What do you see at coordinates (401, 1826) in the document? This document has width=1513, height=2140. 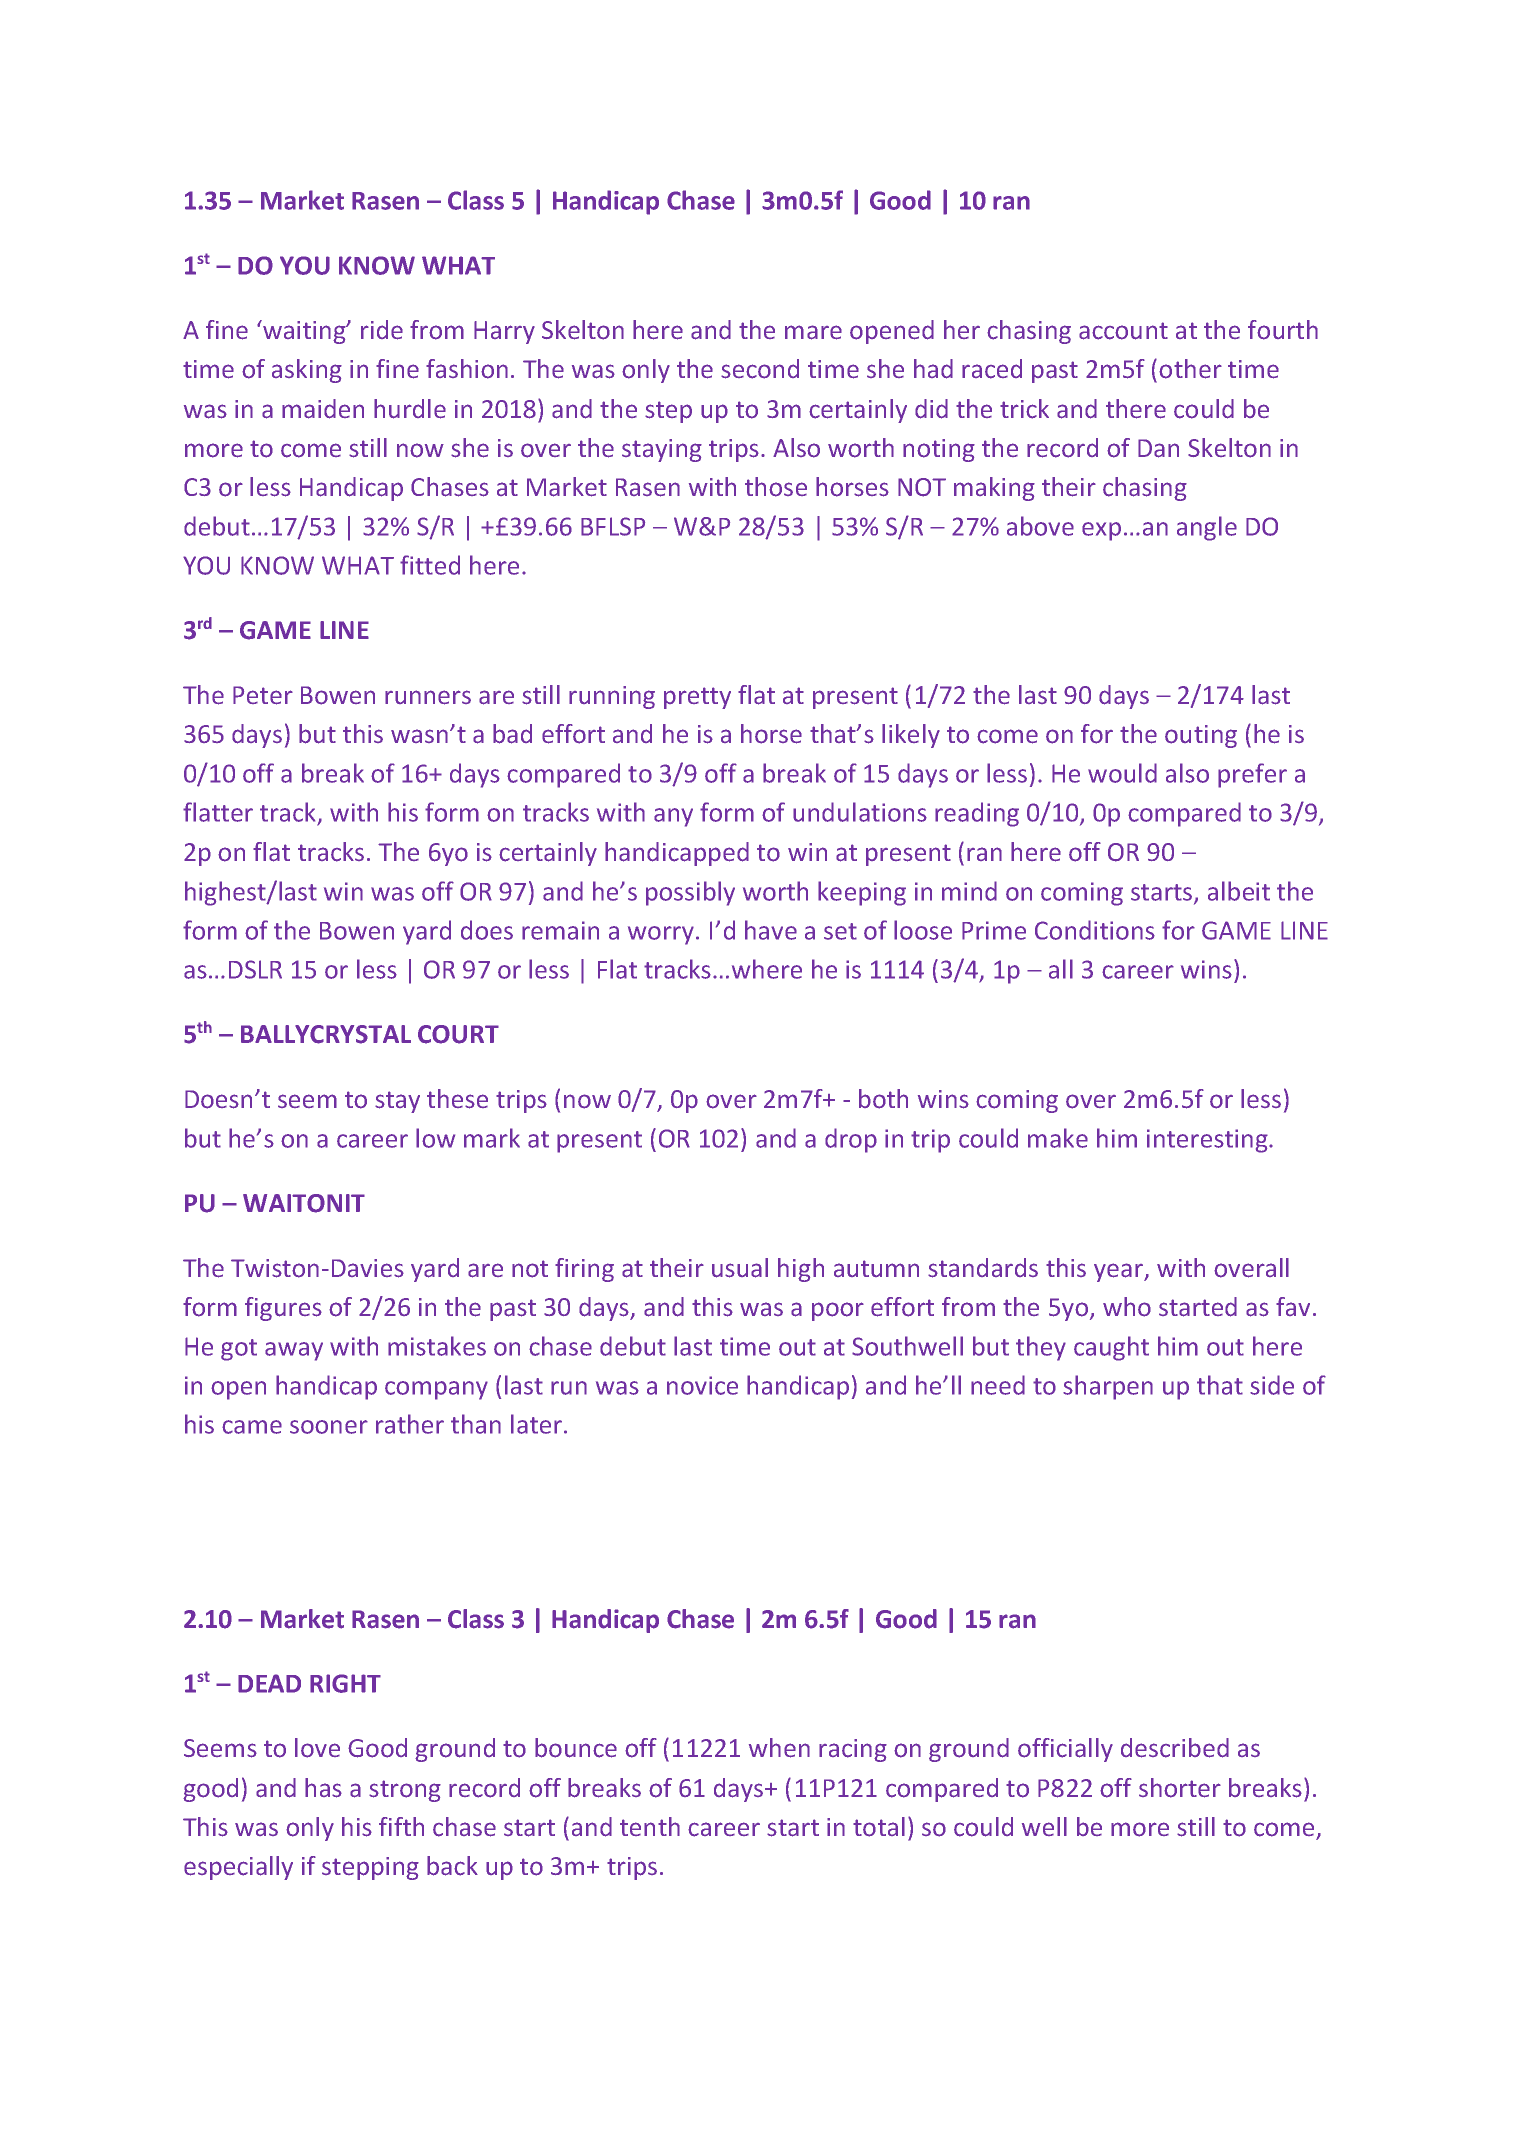 I see `fifth` at bounding box center [401, 1826].
